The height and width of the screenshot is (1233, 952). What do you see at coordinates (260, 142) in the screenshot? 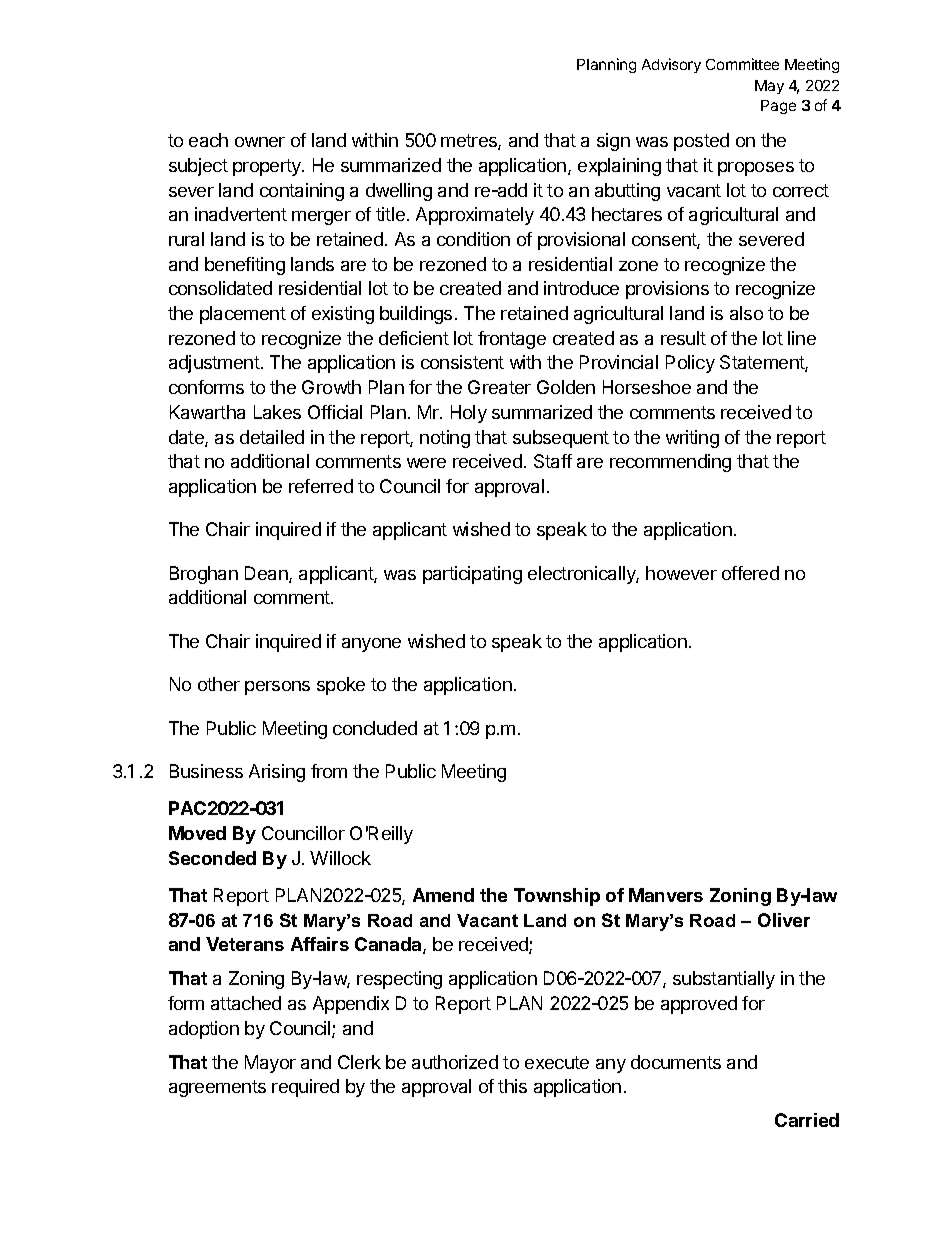
I see `owner` at bounding box center [260, 142].
